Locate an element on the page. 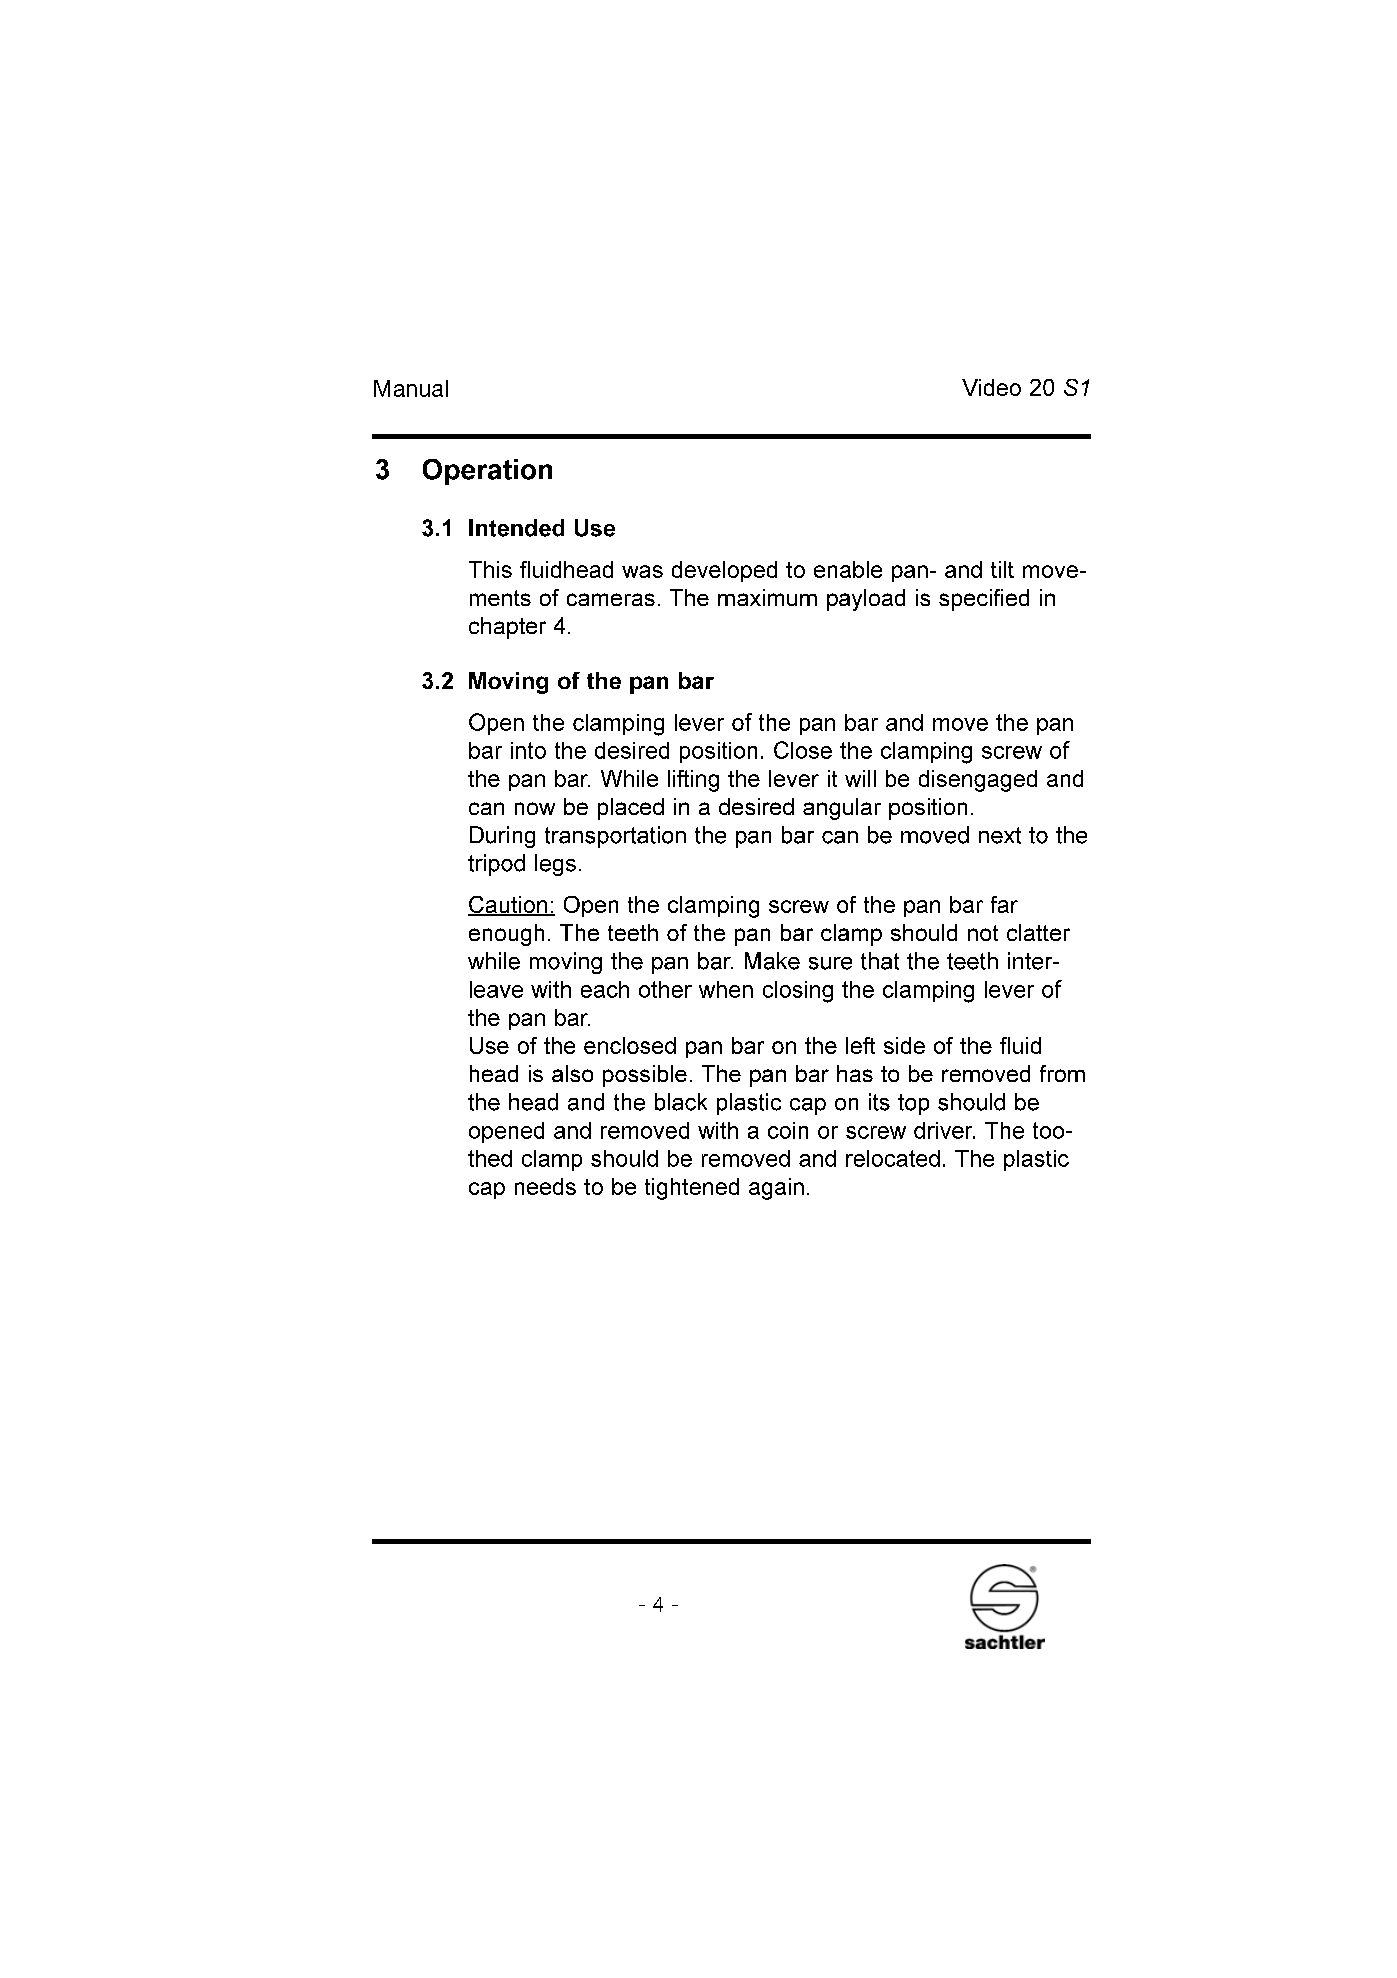 The image size is (1397, 1978). when is located at coordinates (726, 989).
